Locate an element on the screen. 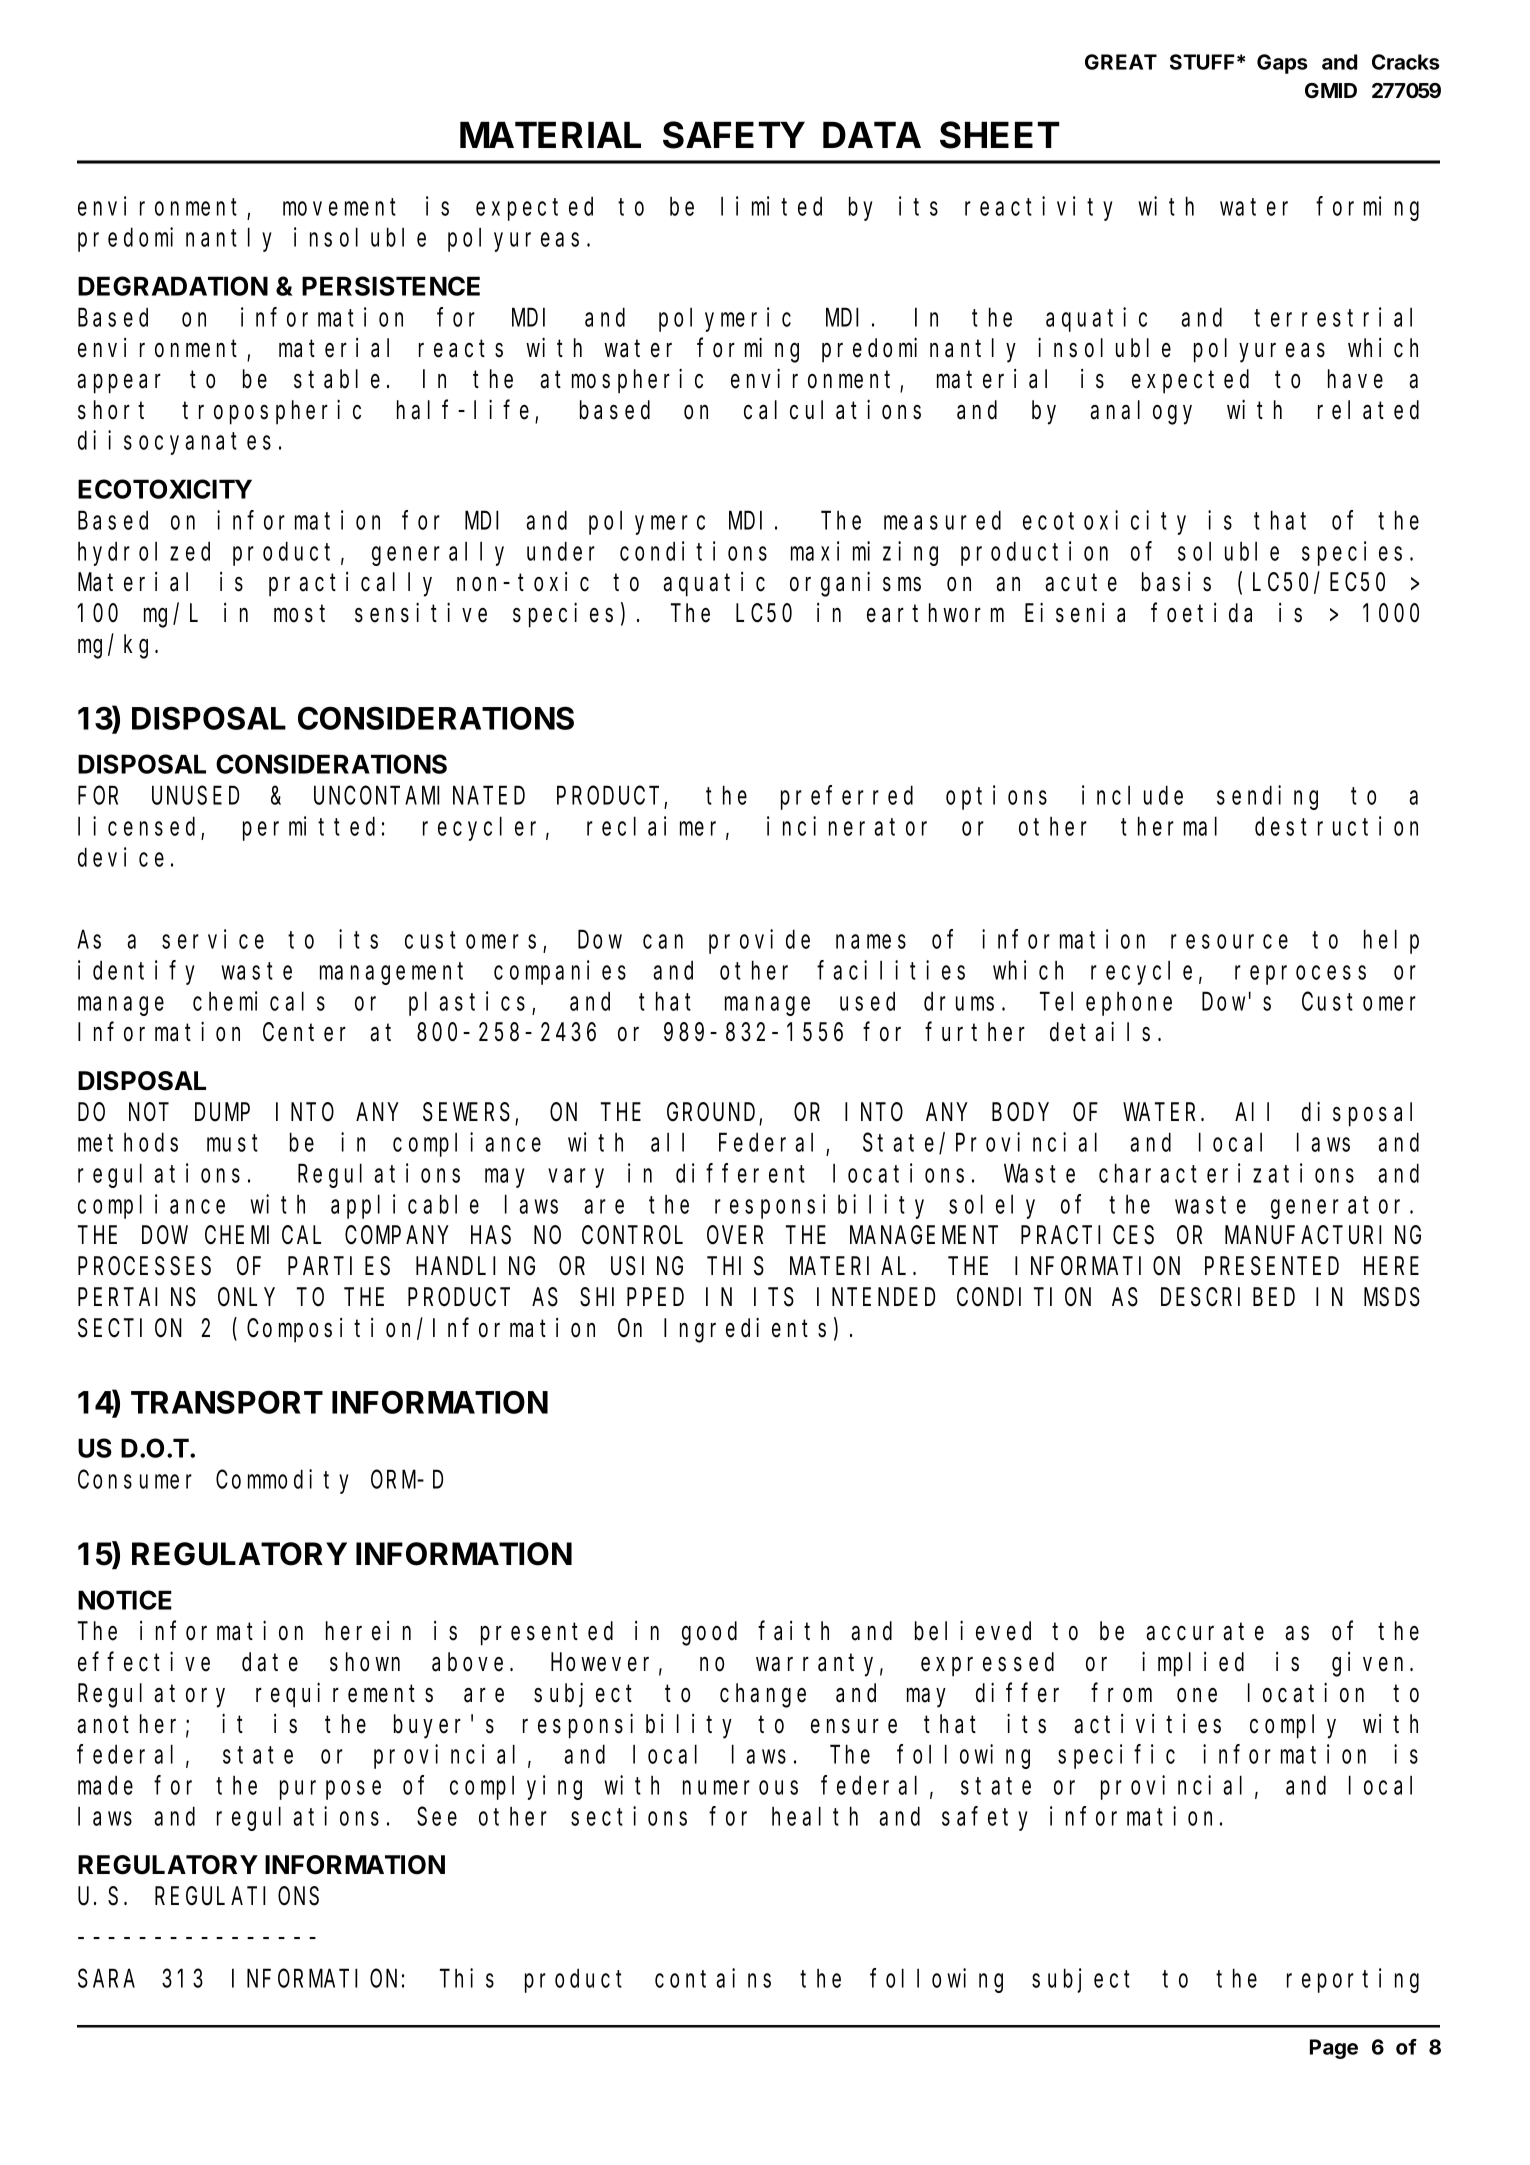 This screenshot has height=2165, width=1530. include is located at coordinates (1132, 795).
